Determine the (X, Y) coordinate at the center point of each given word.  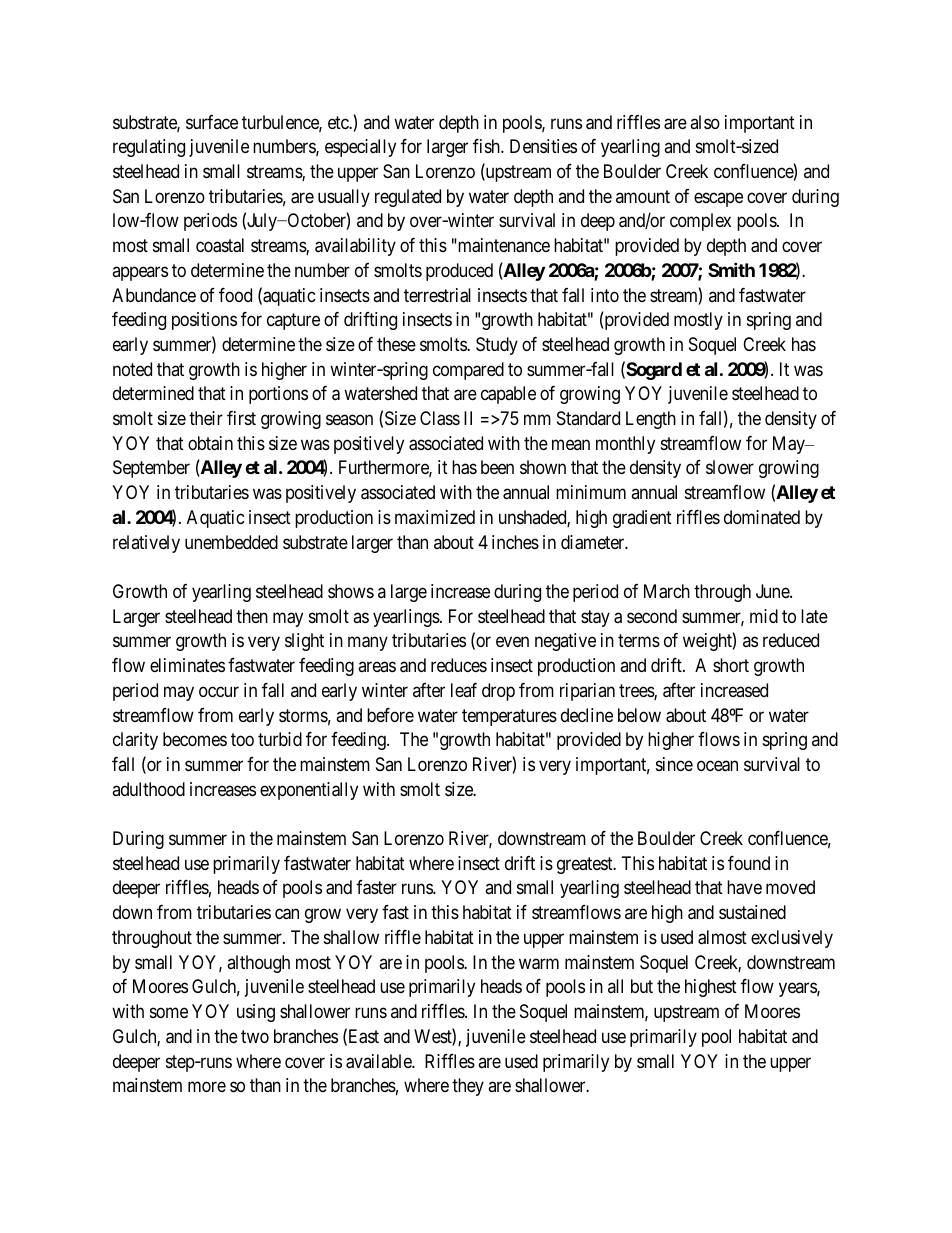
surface (212, 122)
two (255, 1036)
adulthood (148, 789)
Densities (543, 146)
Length (651, 420)
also (705, 122)
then (252, 616)
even (512, 642)
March (667, 591)
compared (468, 371)
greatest (586, 865)
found (749, 863)
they (468, 1087)
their (206, 418)
